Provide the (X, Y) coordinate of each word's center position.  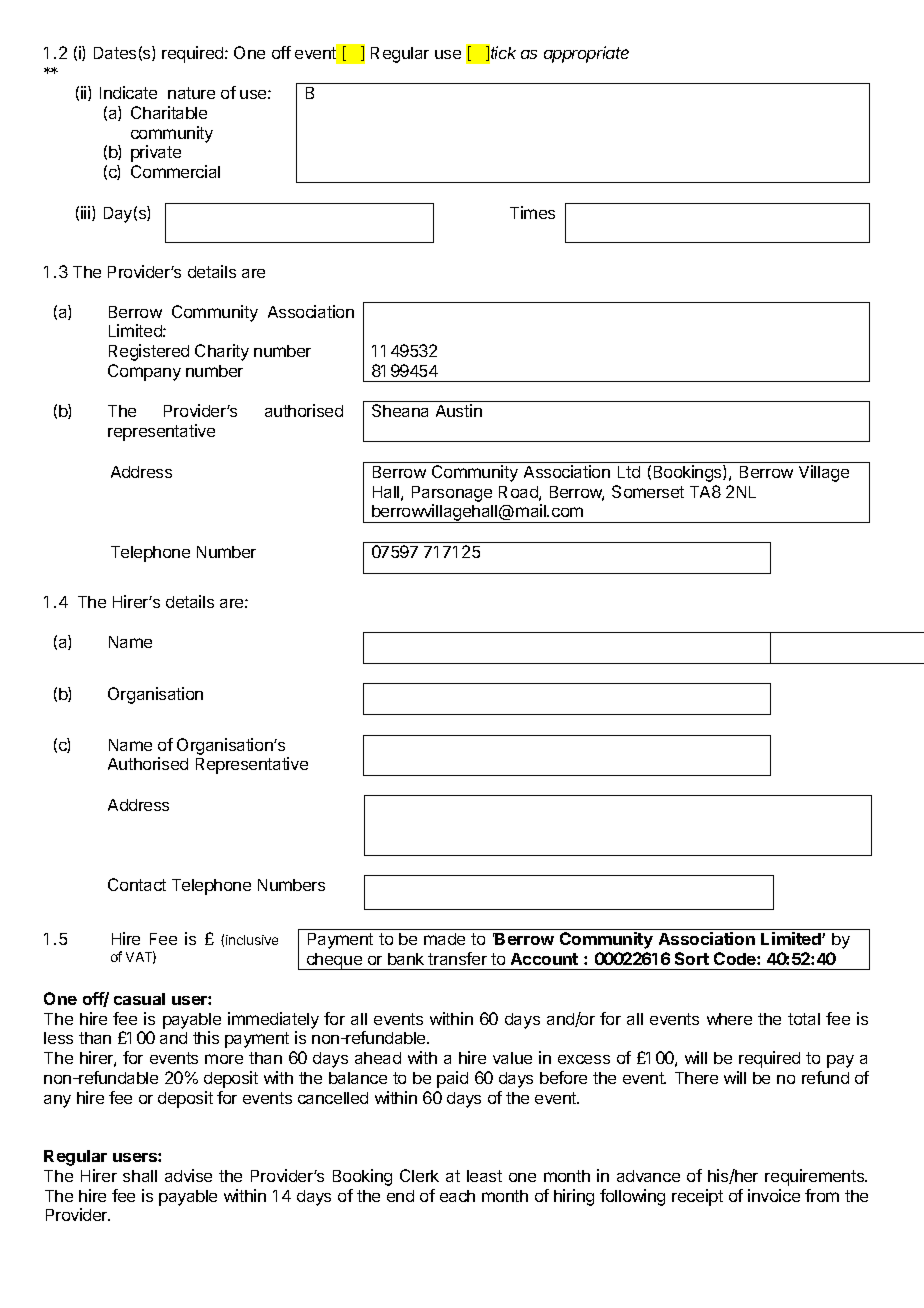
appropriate (586, 54)
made (444, 939)
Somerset (648, 491)
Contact (137, 884)
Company (144, 372)
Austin (459, 410)
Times (532, 212)
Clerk (419, 1175)
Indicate (128, 92)
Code (736, 958)
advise (188, 1175)
